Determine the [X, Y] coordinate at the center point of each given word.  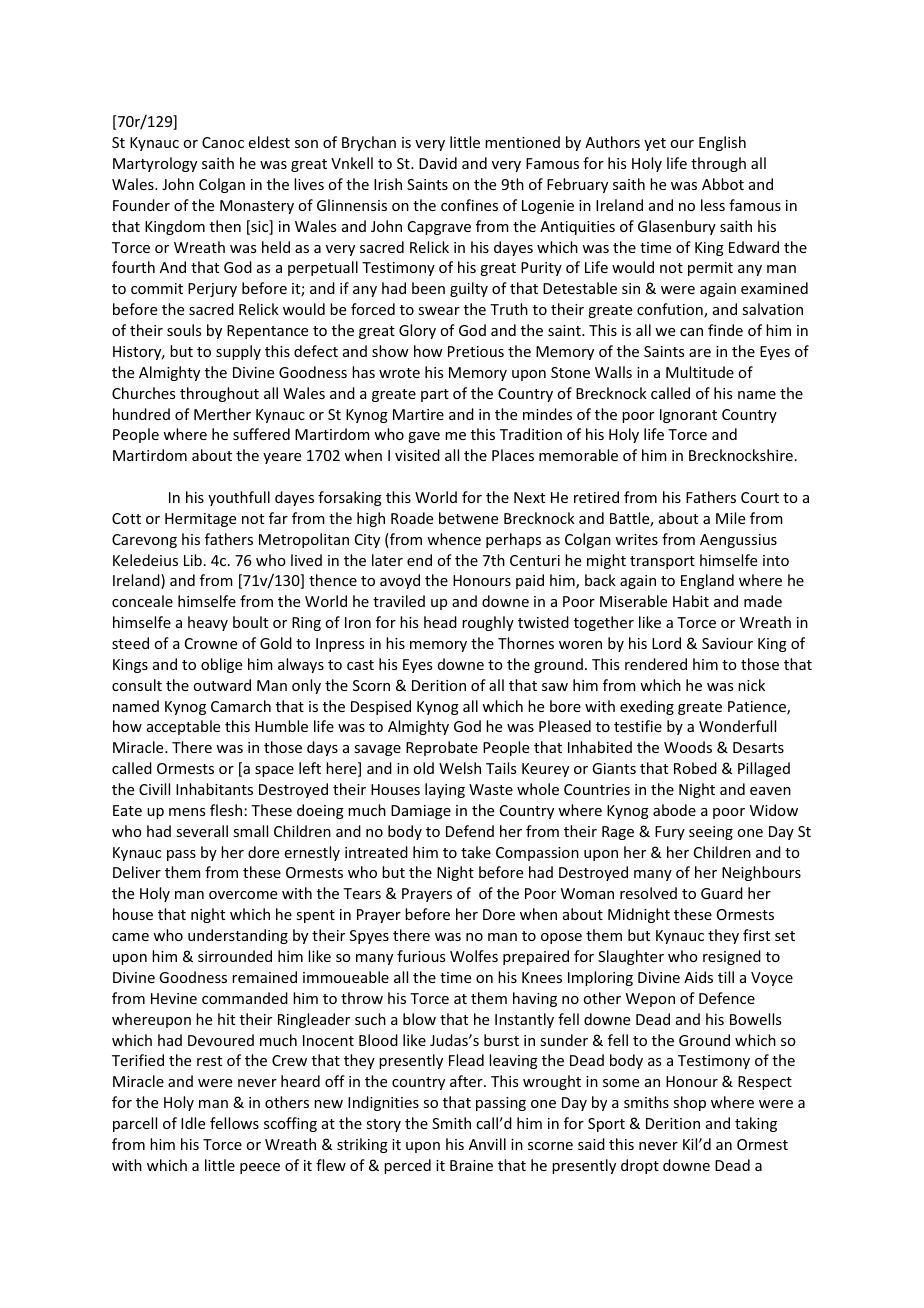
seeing [711, 833]
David [438, 163]
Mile [730, 518]
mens [187, 812]
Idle [193, 1123]
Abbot [723, 184]
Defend [470, 831]
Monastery [257, 207]
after [467, 1081]
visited [417, 455]
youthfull [239, 498]
